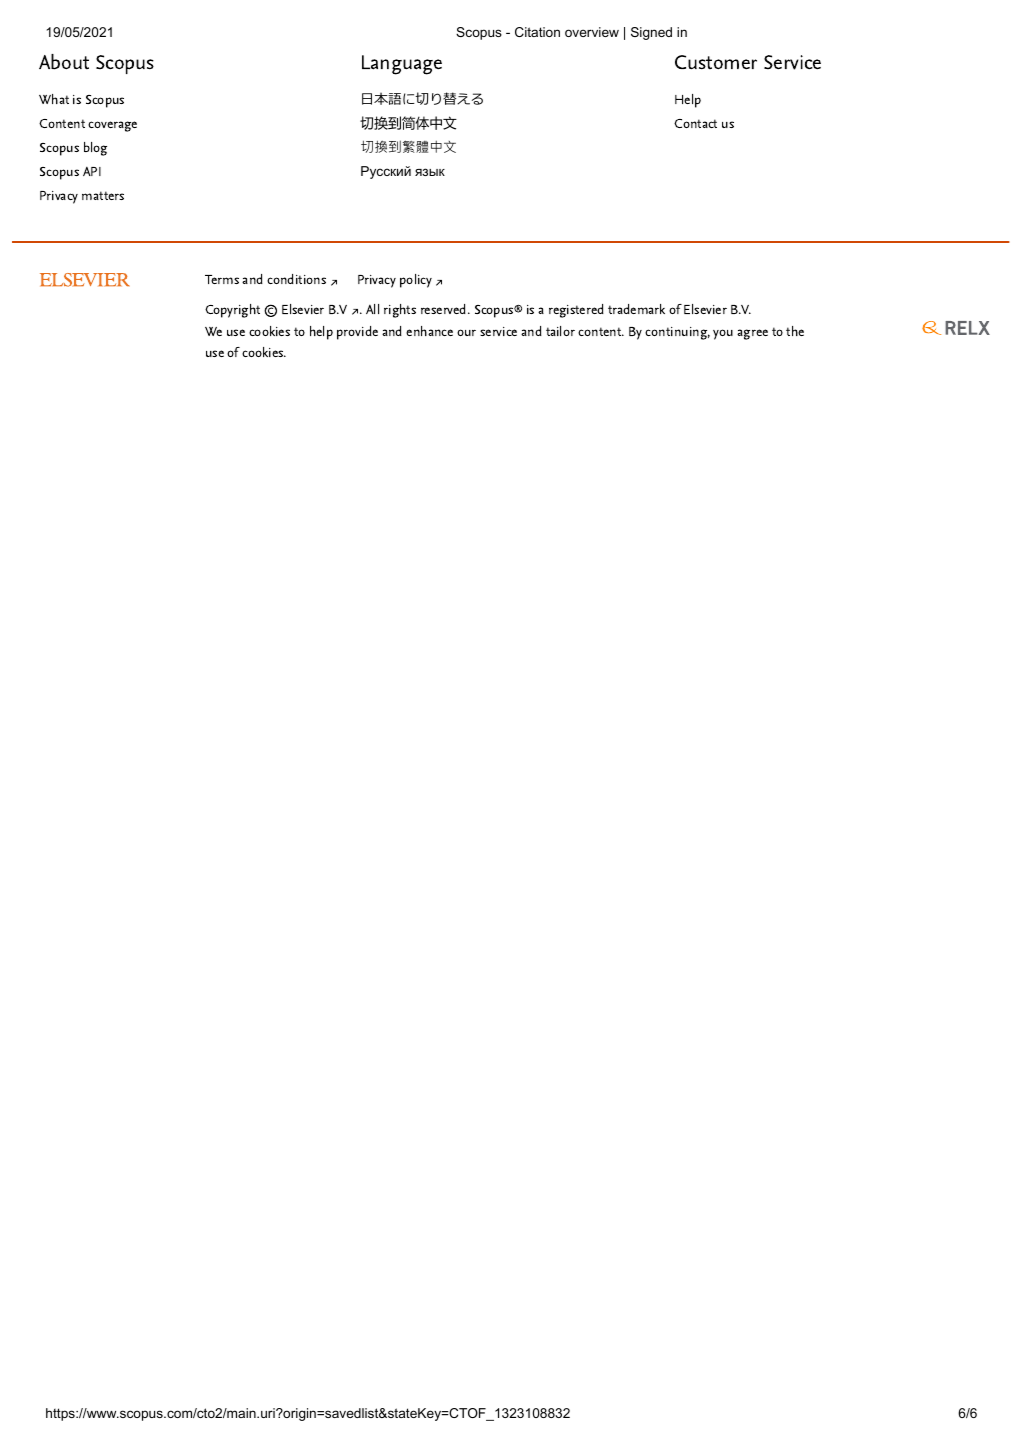 This image has width=1023, height=1448. I want to click on Signed, so click(651, 33).
